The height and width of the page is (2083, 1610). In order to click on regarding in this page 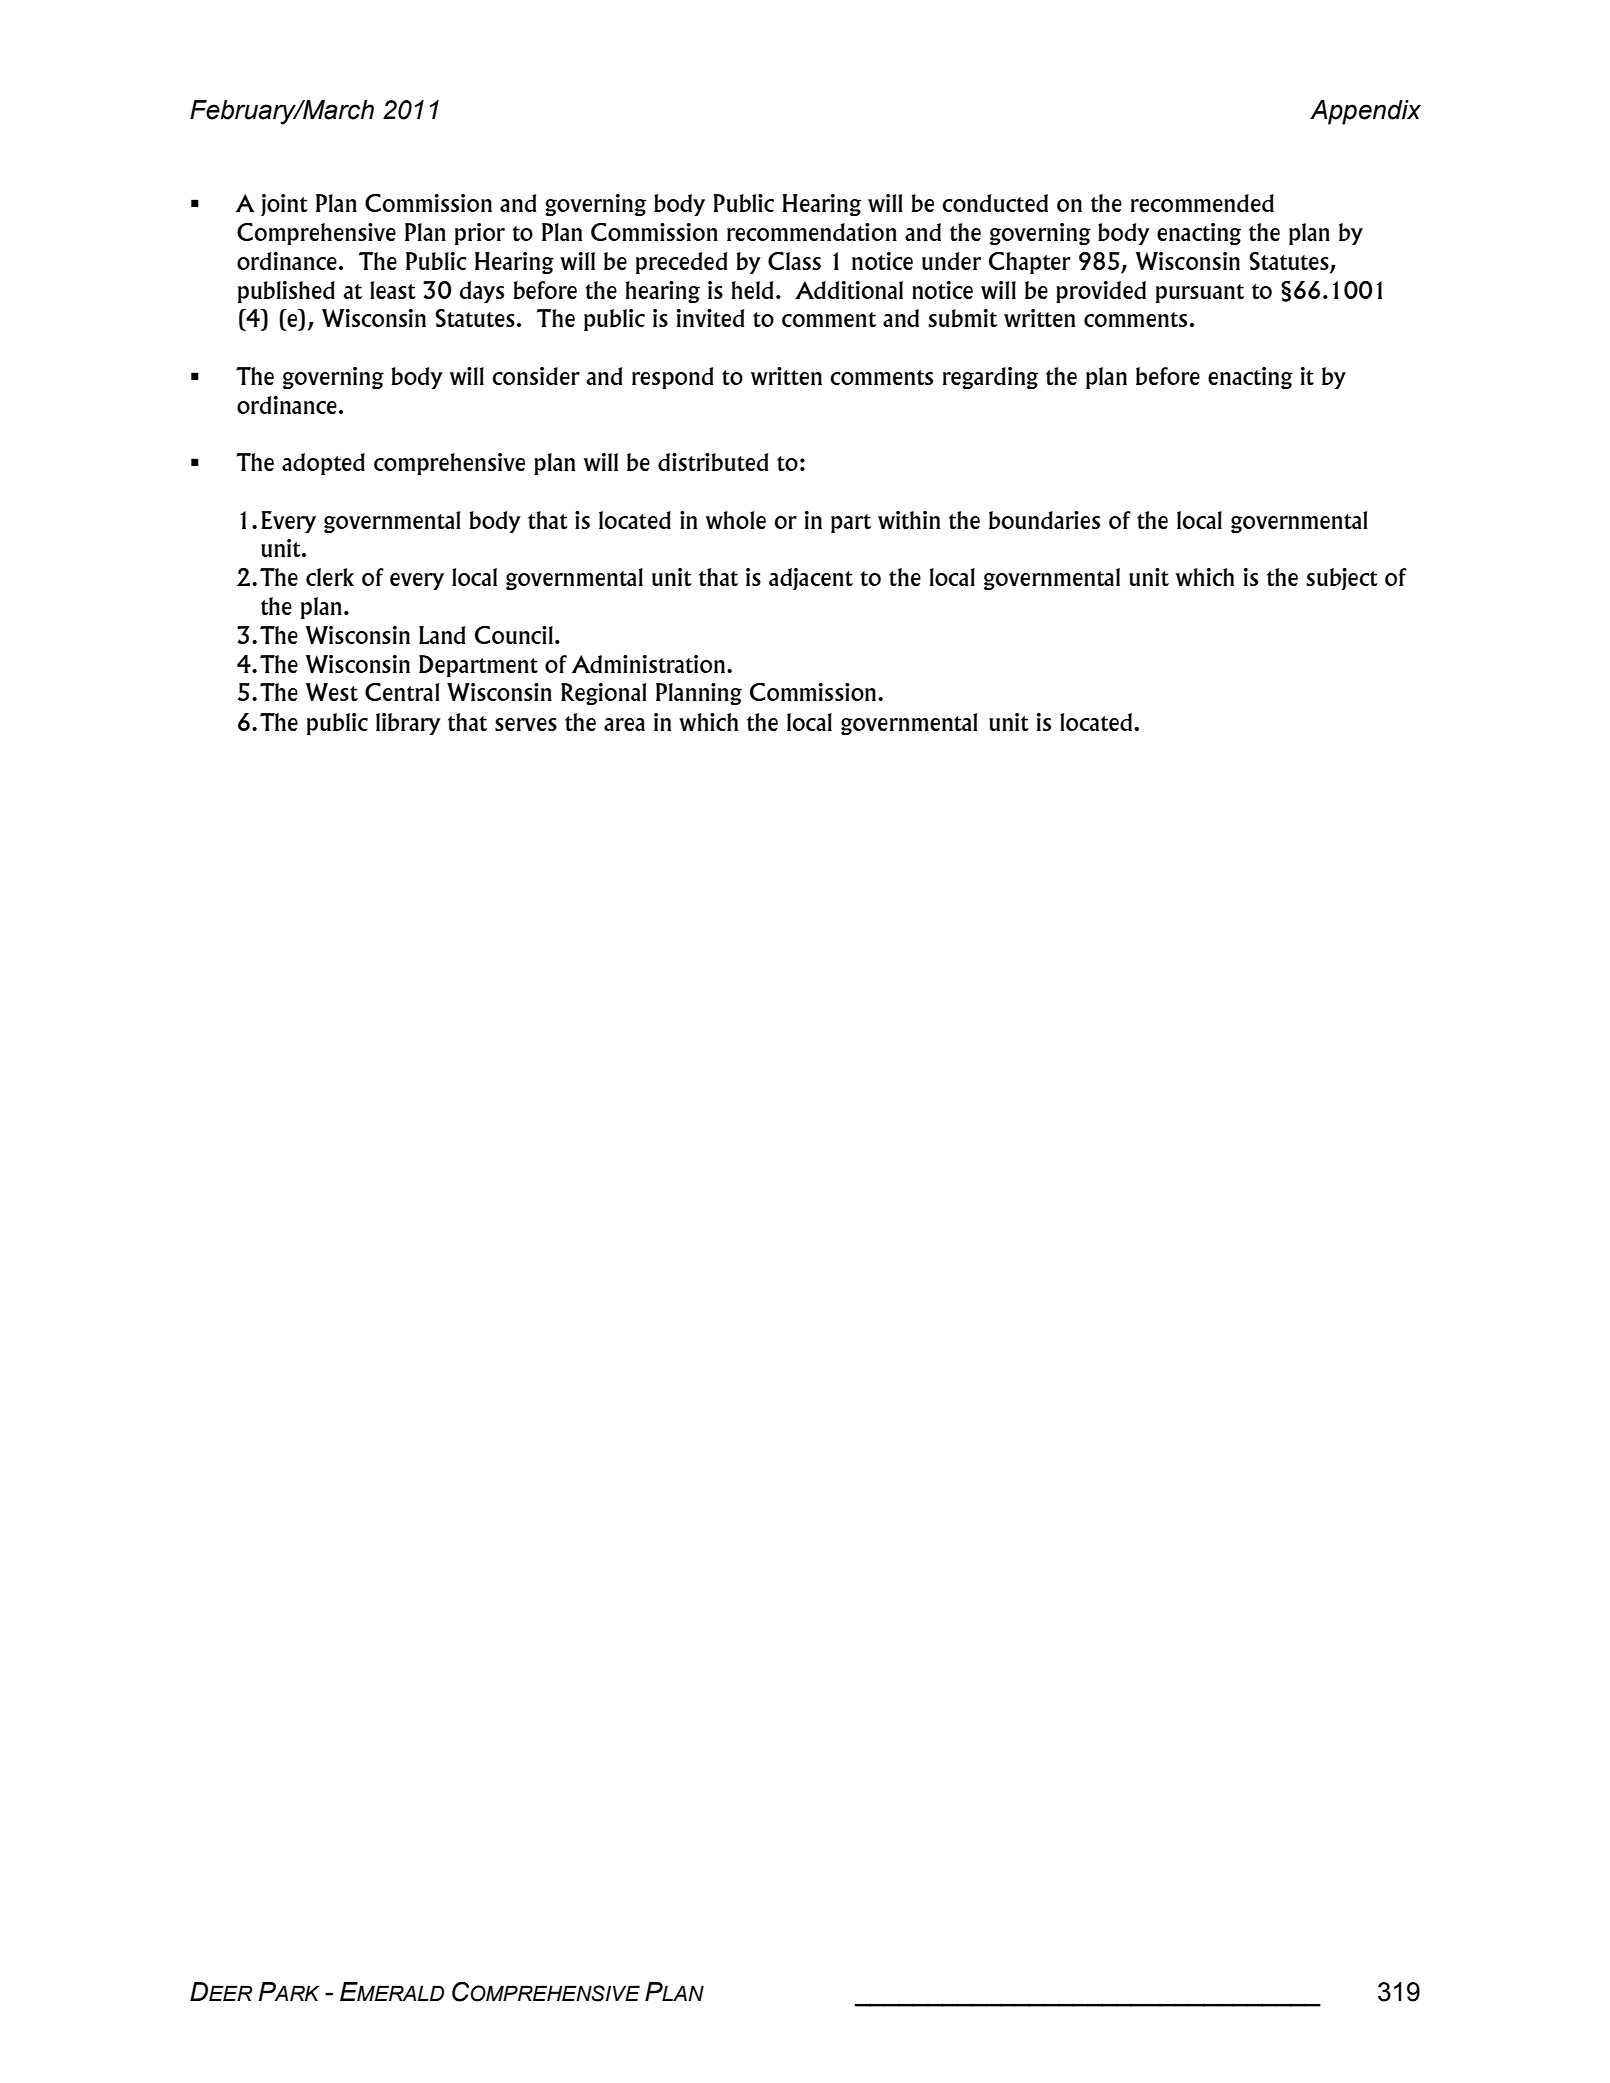, I will do `click(990, 378)`.
